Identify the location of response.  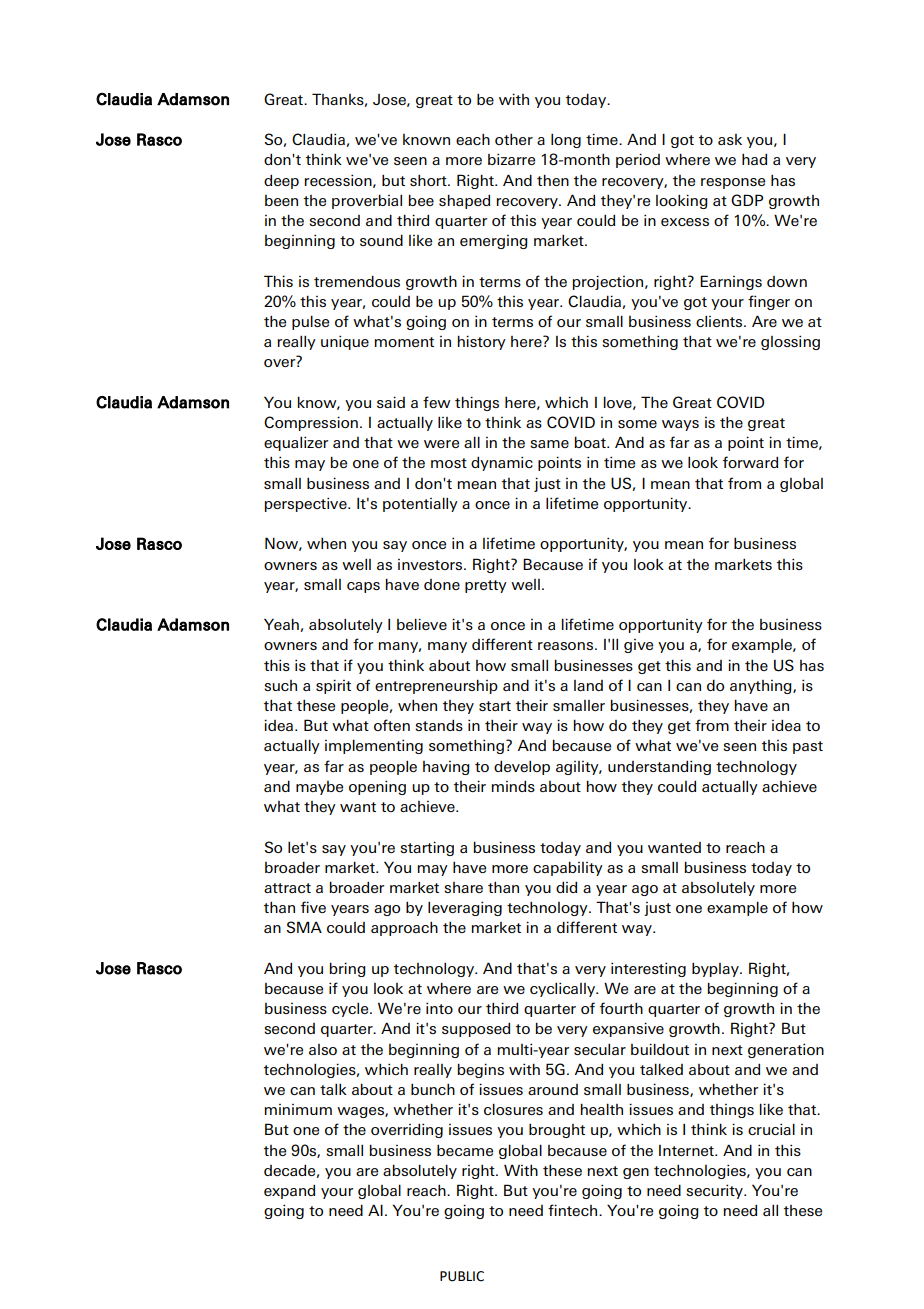
(733, 183).
